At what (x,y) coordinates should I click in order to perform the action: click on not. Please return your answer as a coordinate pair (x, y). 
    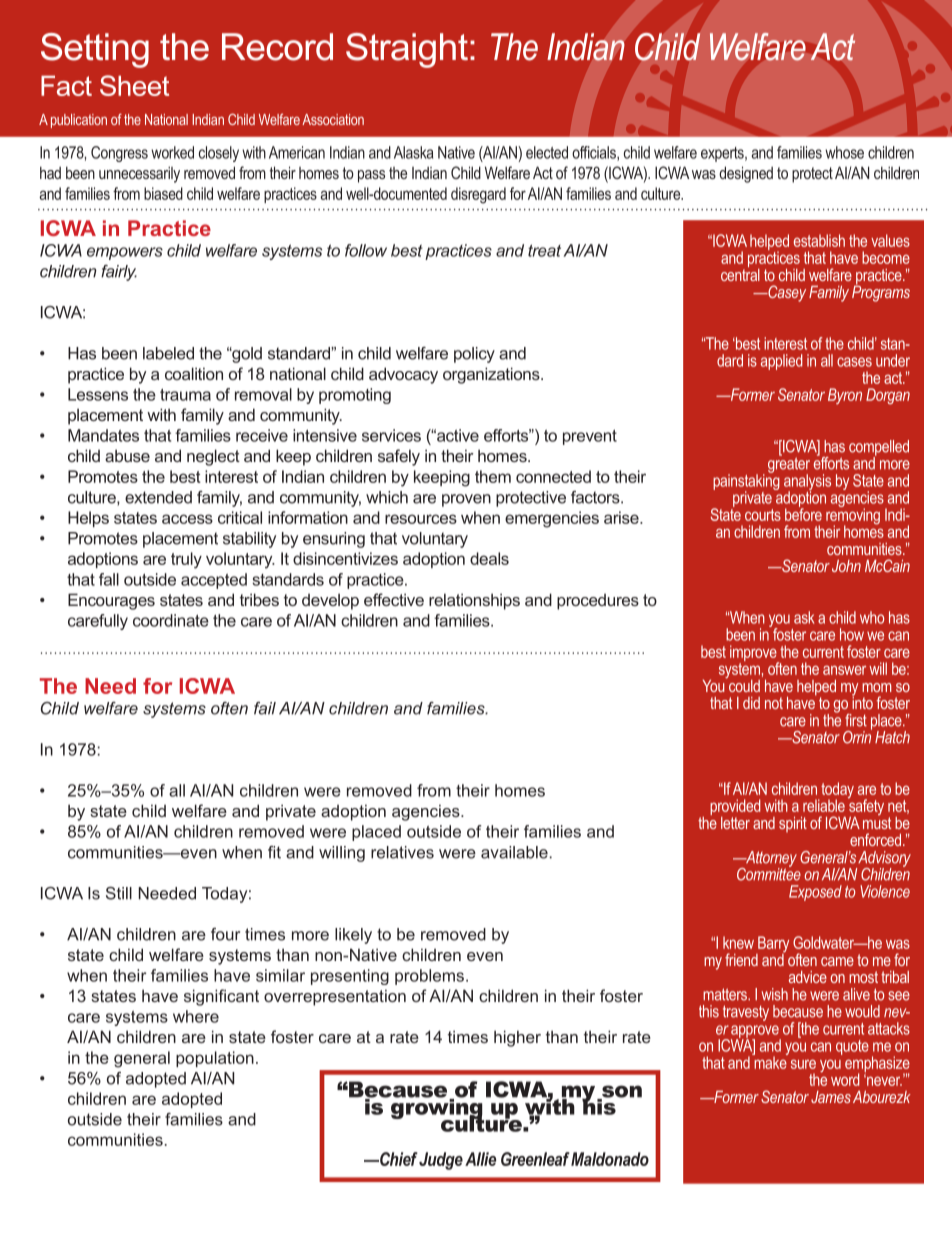
    Looking at the image, I should click on (774, 703).
